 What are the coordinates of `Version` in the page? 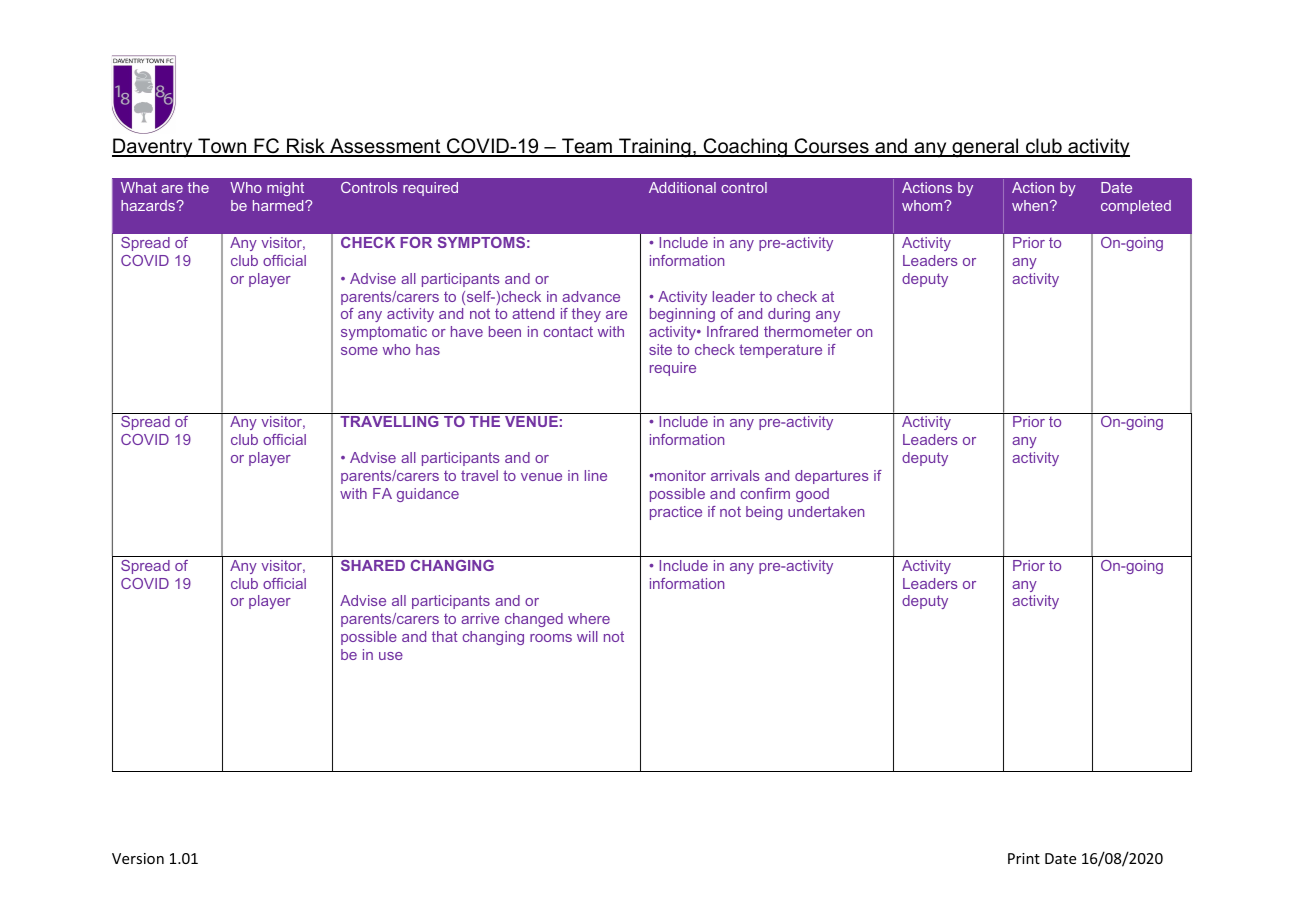 It's located at (138, 858).
